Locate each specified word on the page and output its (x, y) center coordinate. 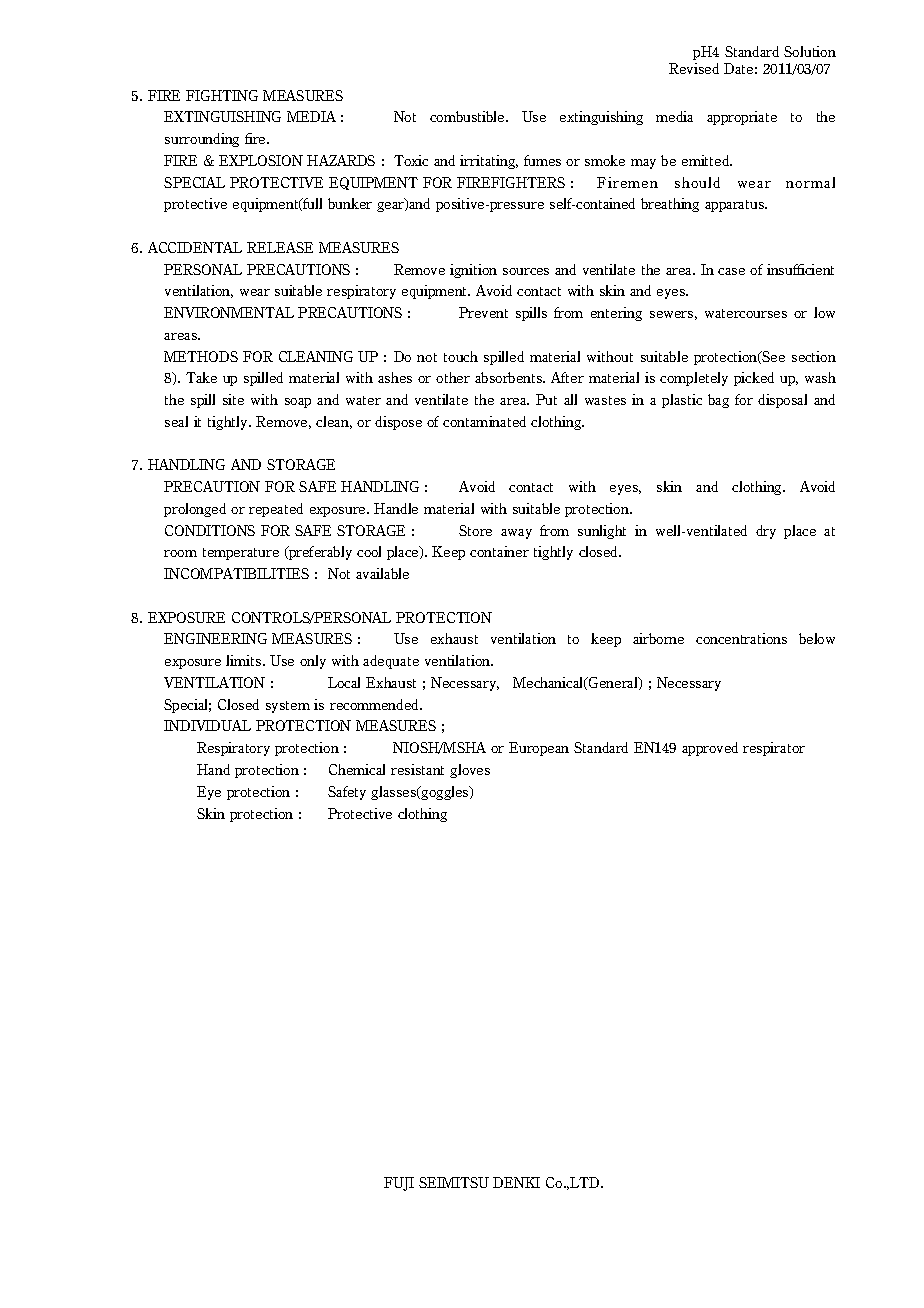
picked (754, 379)
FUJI (399, 1184)
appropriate (742, 118)
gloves (470, 771)
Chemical (357, 769)
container (499, 551)
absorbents (510, 377)
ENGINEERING (215, 638)
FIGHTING (222, 95)
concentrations (741, 638)
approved (710, 749)
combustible (468, 116)
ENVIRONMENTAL (229, 312)
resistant (417, 769)
